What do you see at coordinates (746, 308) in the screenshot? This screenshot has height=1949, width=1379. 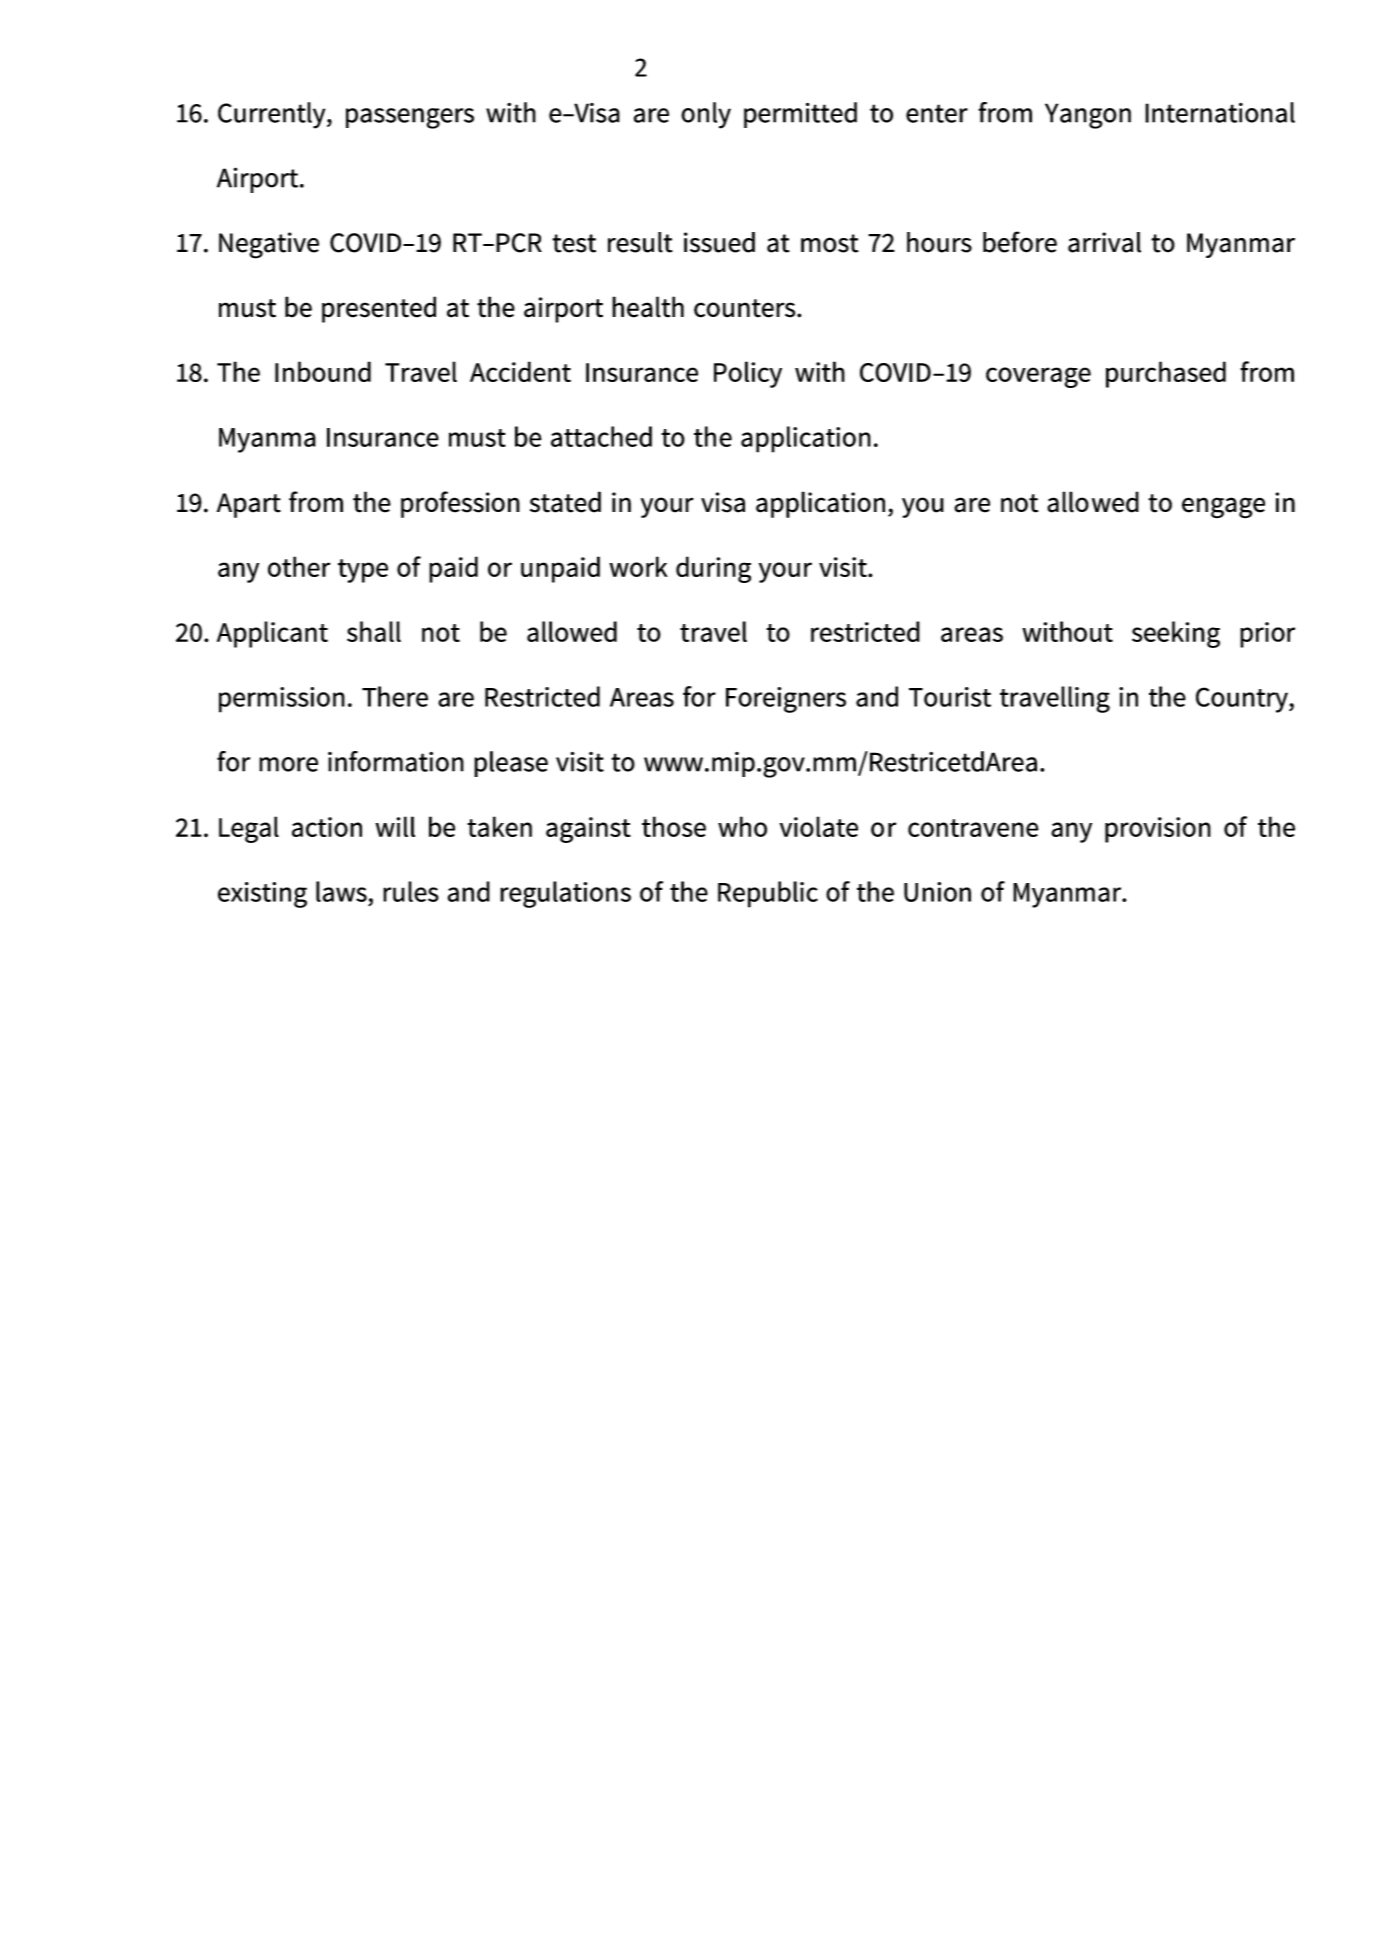 I see `counters` at bounding box center [746, 308].
